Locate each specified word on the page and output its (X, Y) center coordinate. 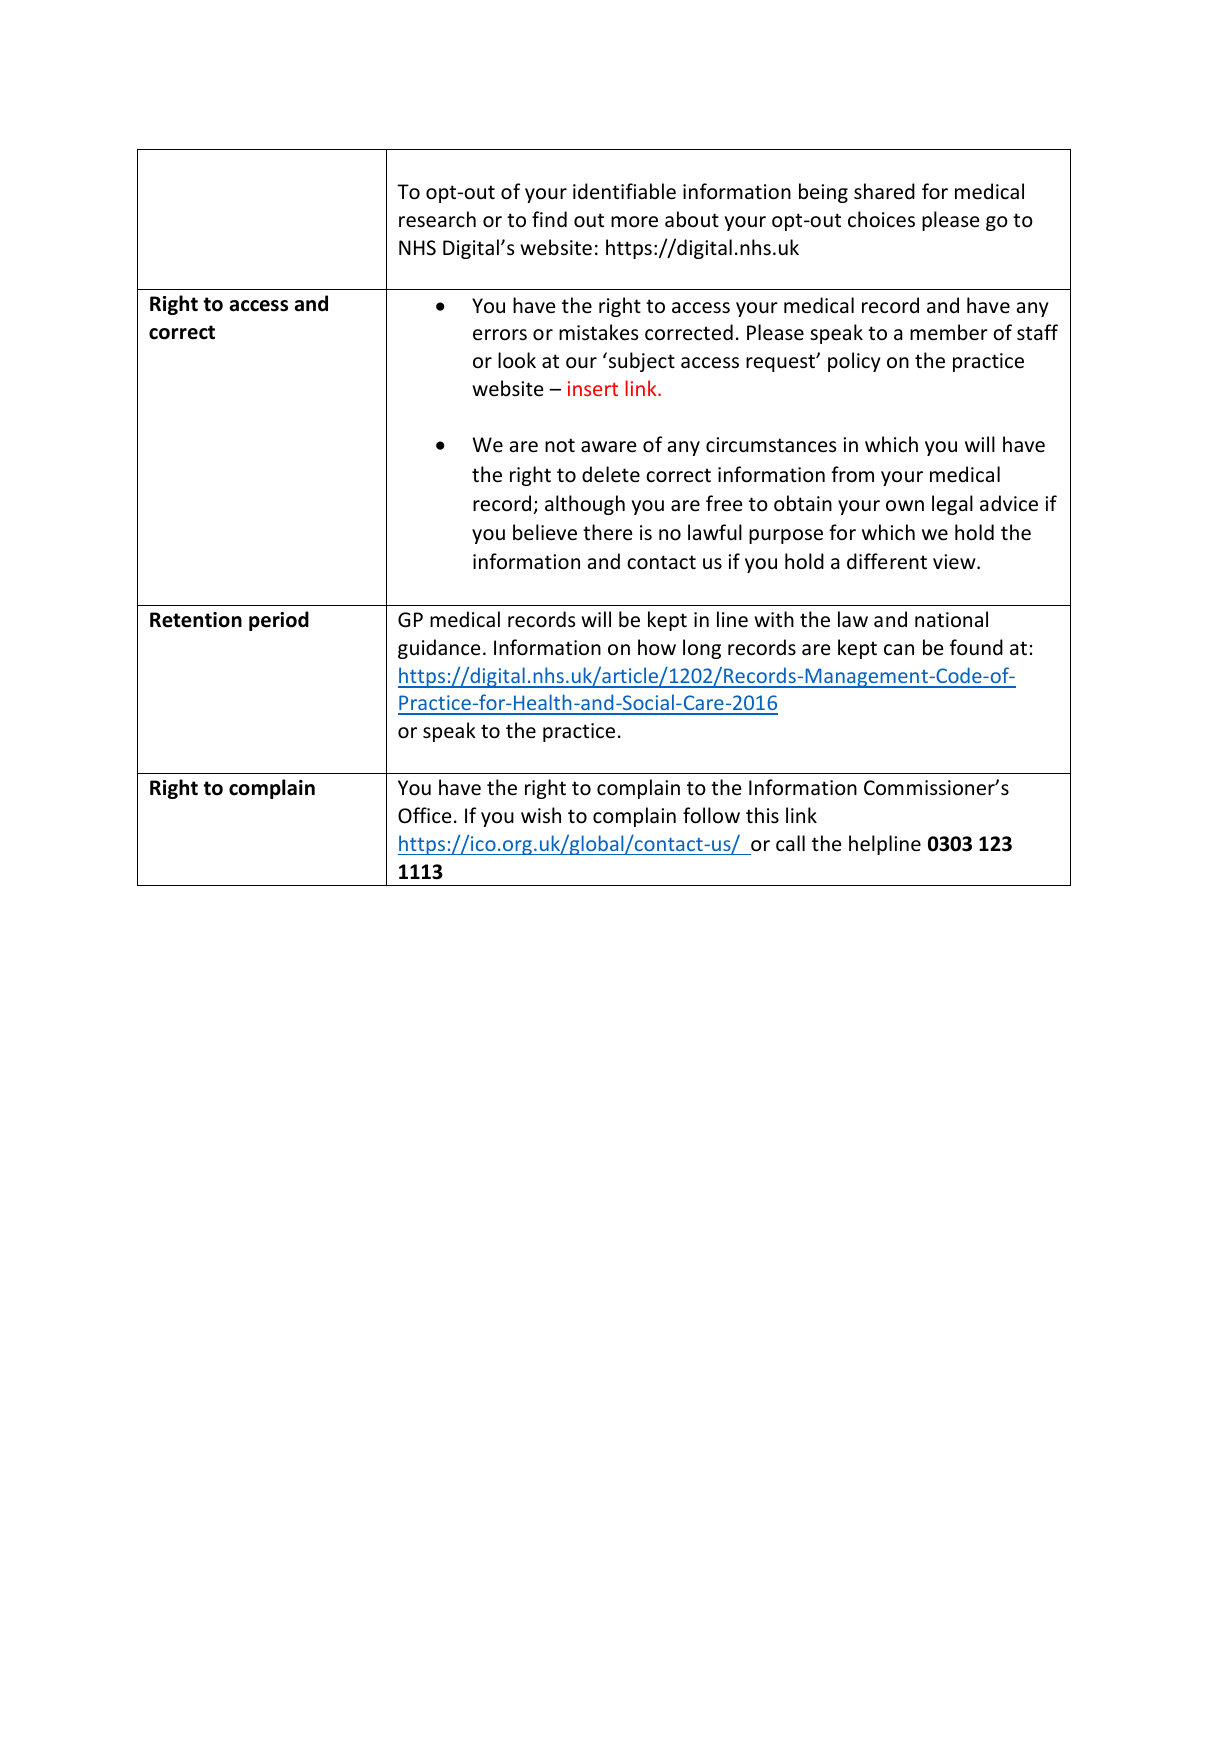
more (634, 222)
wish (541, 815)
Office (424, 815)
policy (854, 362)
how (657, 647)
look (517, 360)
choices (881, 219)
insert (593, 388)
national (951, 619)
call (790, 843)
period (279, 621)
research (437, 219)
